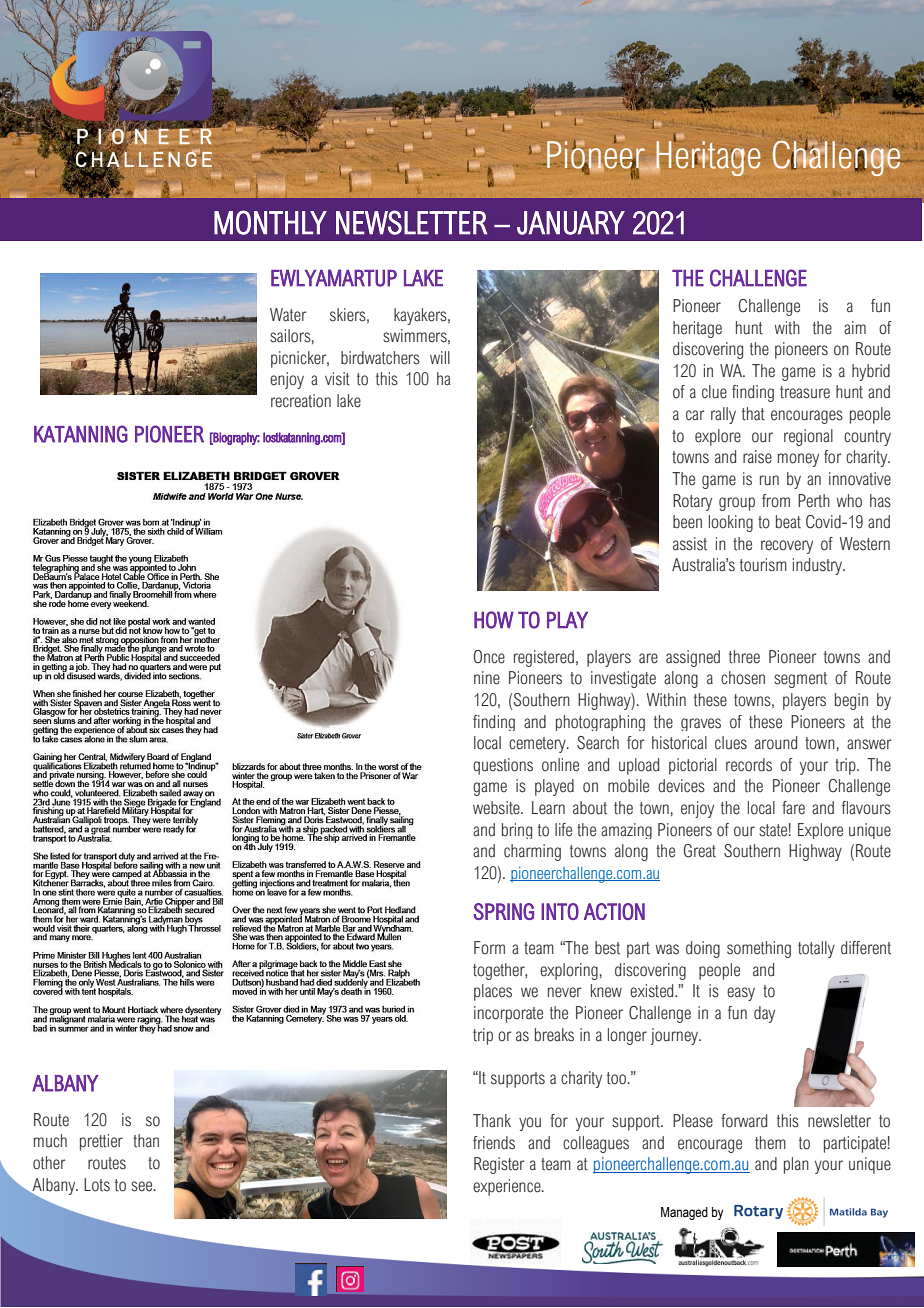  I want to click on JANUARY, so click(571, 223).
